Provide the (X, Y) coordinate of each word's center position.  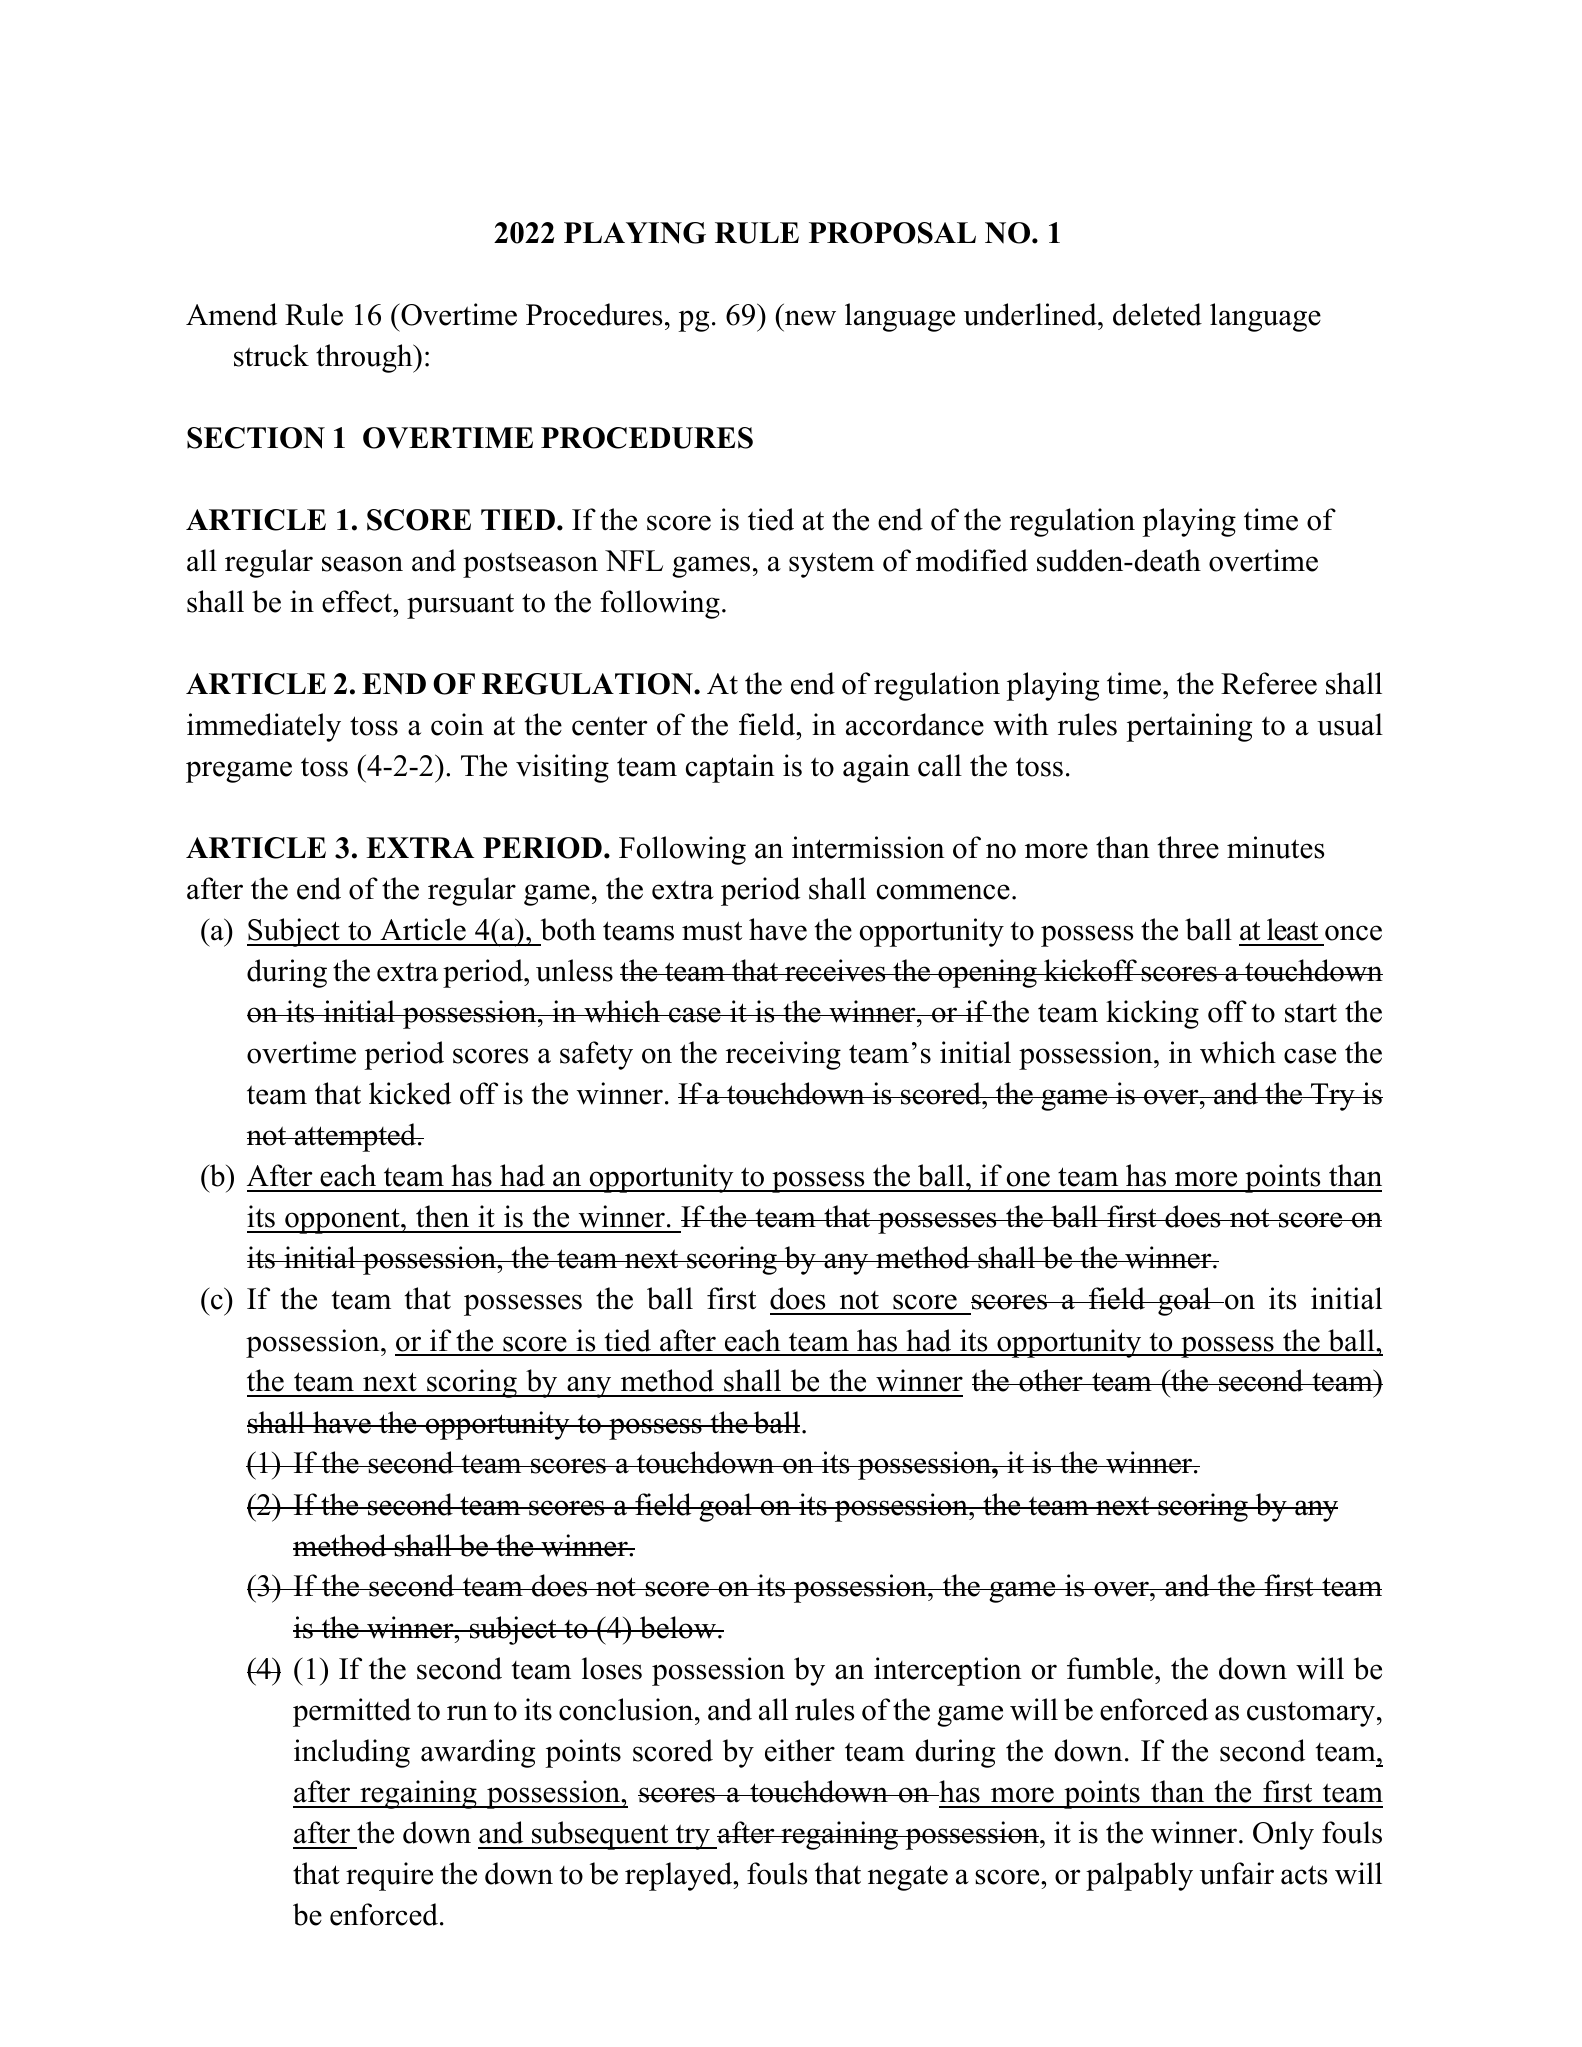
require (389, 1876)
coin (457, 724)
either (800, 1750)
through (365, 358)
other (1051, 1380)
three (1188, 847)
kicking (1152, 1014)
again (876, 768)
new (810, 318)
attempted (355, 1137)
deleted (1157, 314)
